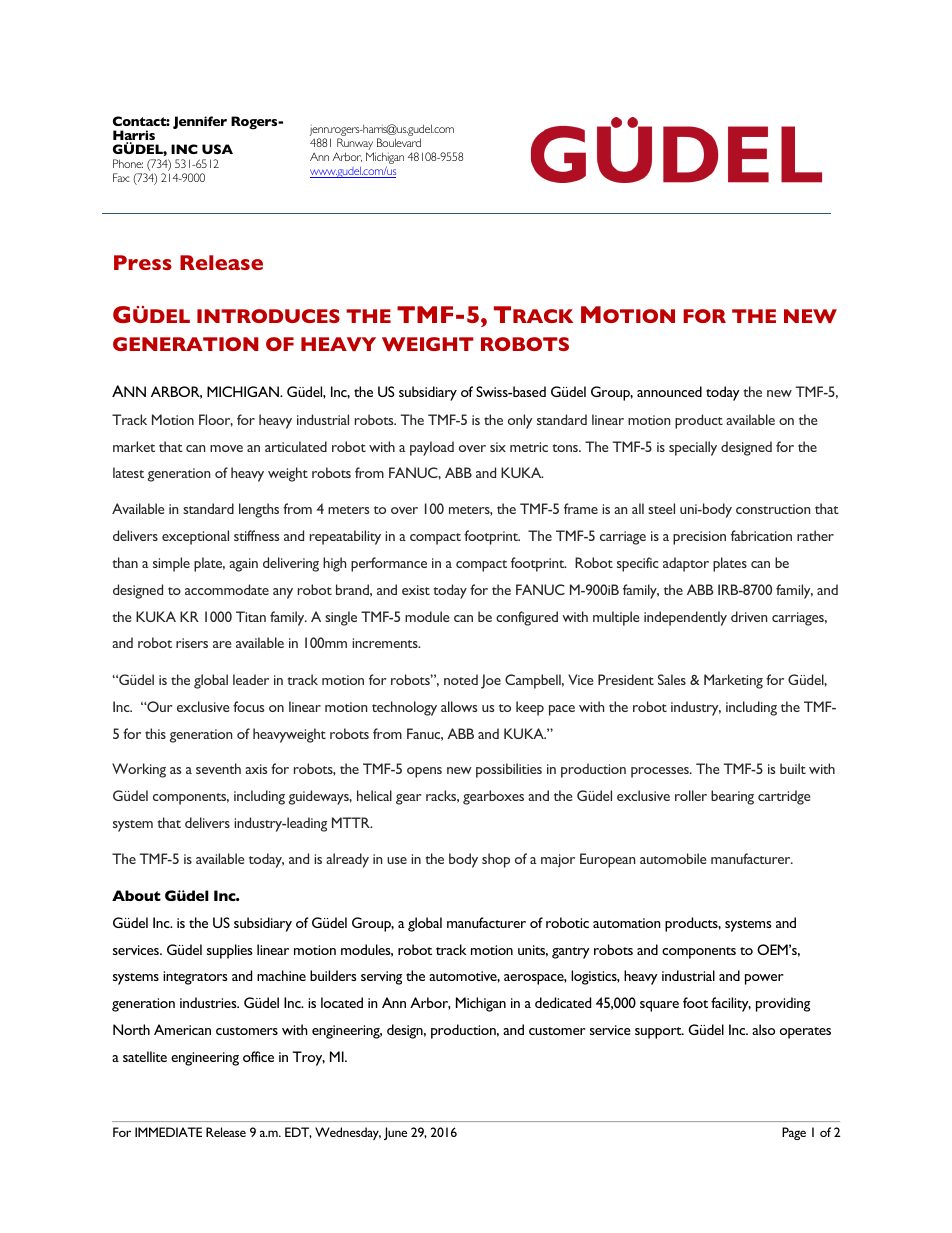 The height and width of the screenshot is (1233, 952). Describe the element at coordinates (226, 448) in the screenshot. I see `move` at that location.
